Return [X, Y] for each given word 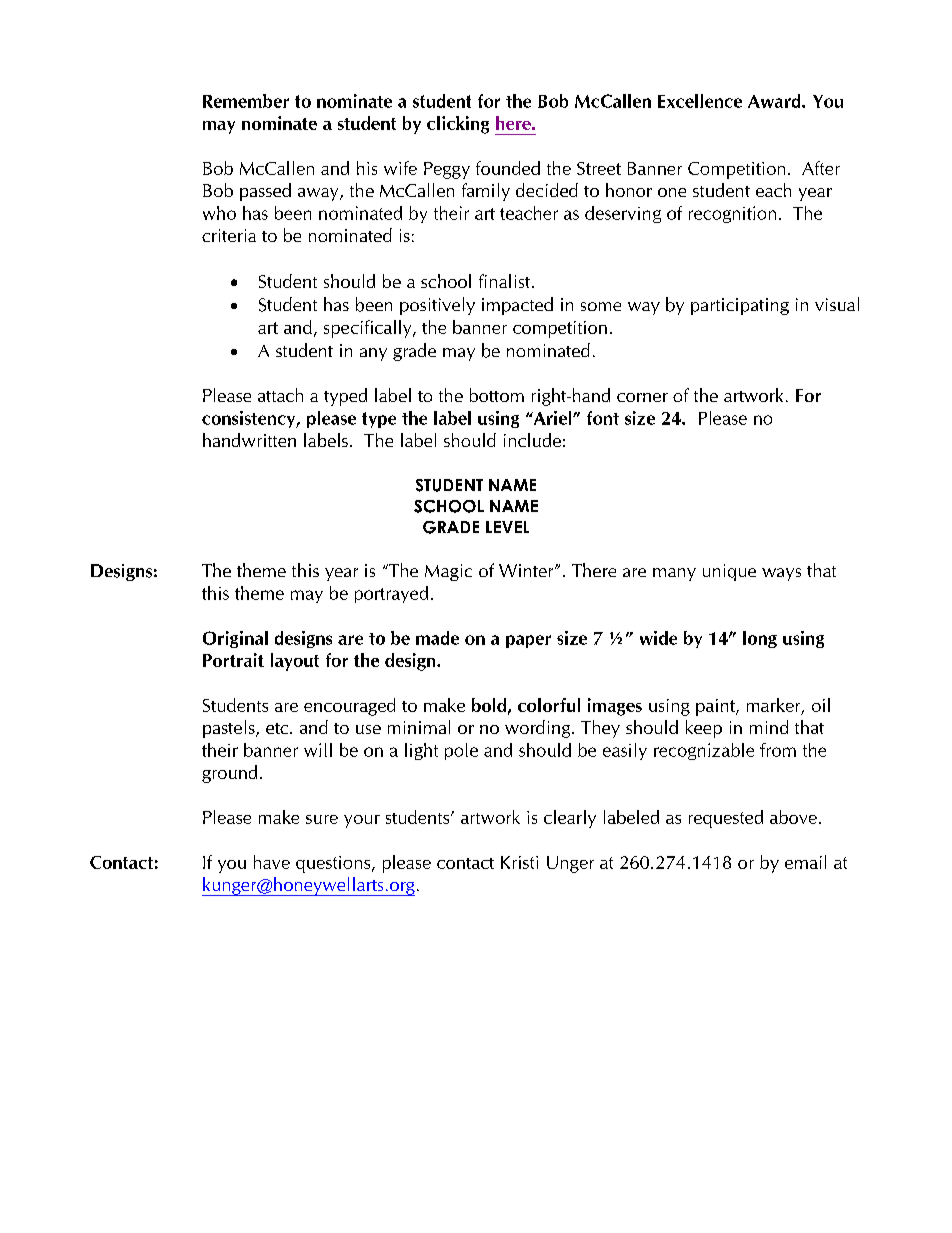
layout [295, 662]
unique [729, 572]
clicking [458, 125]
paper [528, 641]
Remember [246, 101]
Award [775, 101]
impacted [517, 306]
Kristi [519, 862]
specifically [369, 329]
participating [740, 306]
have [272, 862]
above [793, 817]
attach [280, 395]
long [760, 639]
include [532, 440]
